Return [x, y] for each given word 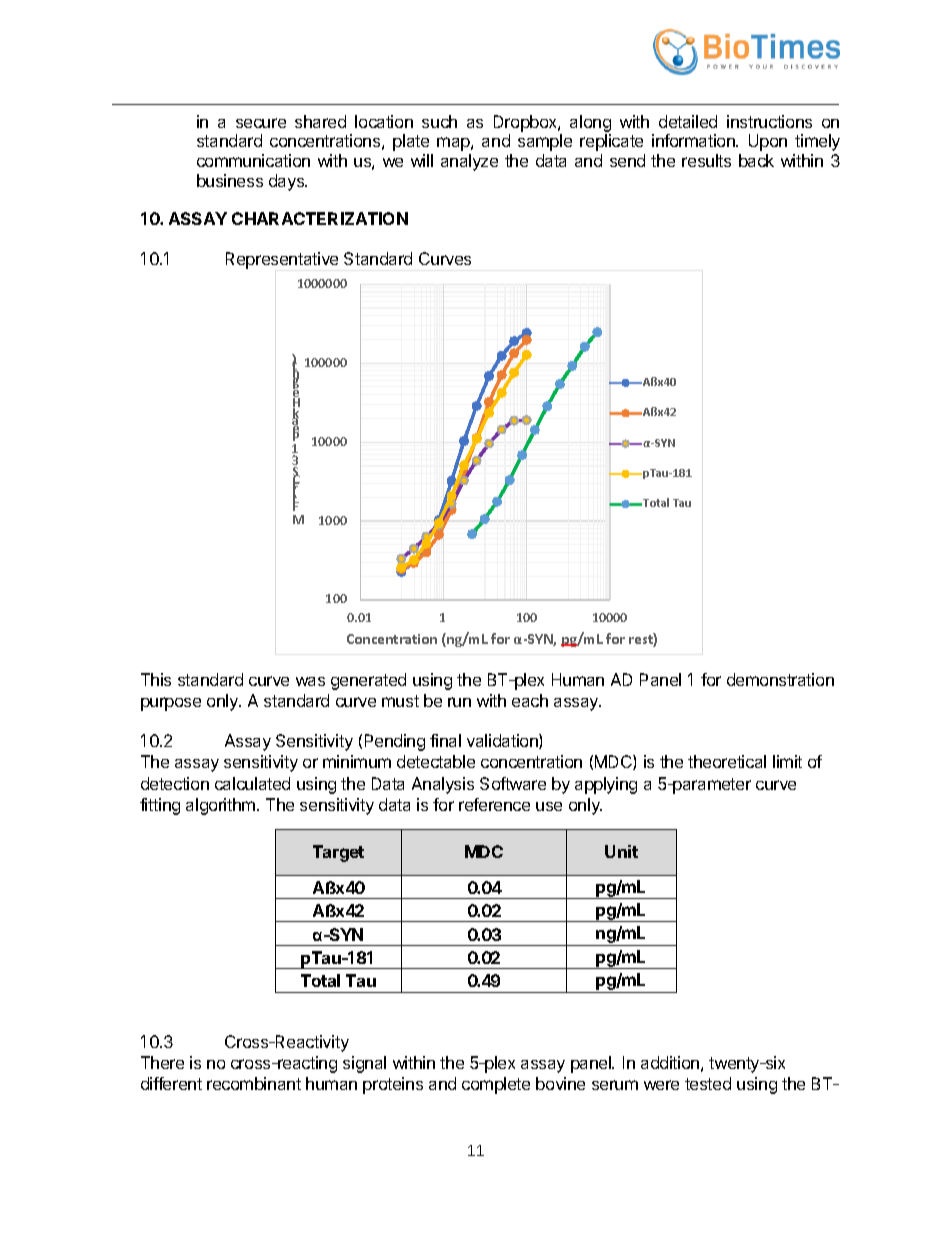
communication [253, 160]
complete [496, 1085]
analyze [469, 162]
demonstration [780, 679]
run [459, 702]
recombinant [254, 1083]
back [756, 160]
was [310, 681]
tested [708, 1083]
